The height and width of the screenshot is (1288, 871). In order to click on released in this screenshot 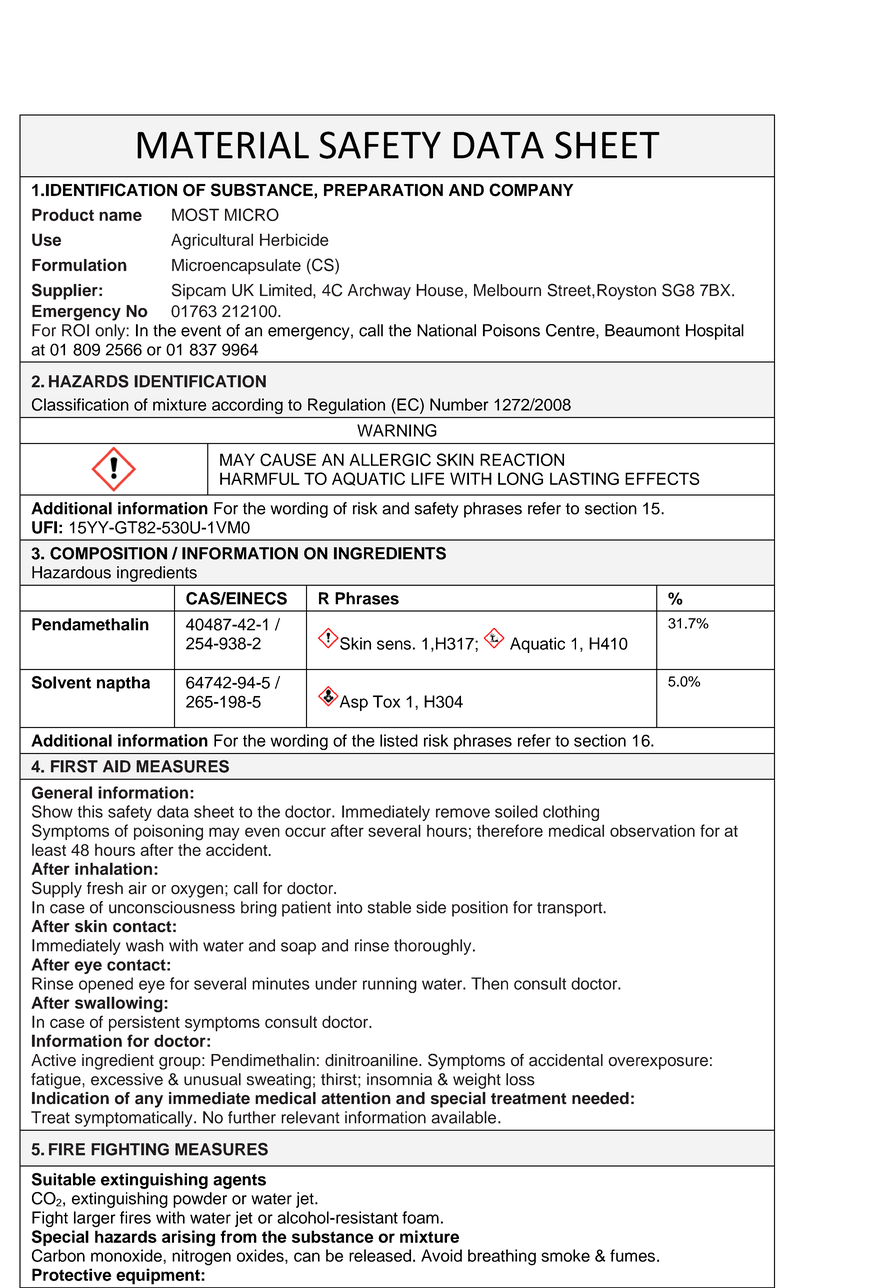, I will do `click(380, 1255)`.
